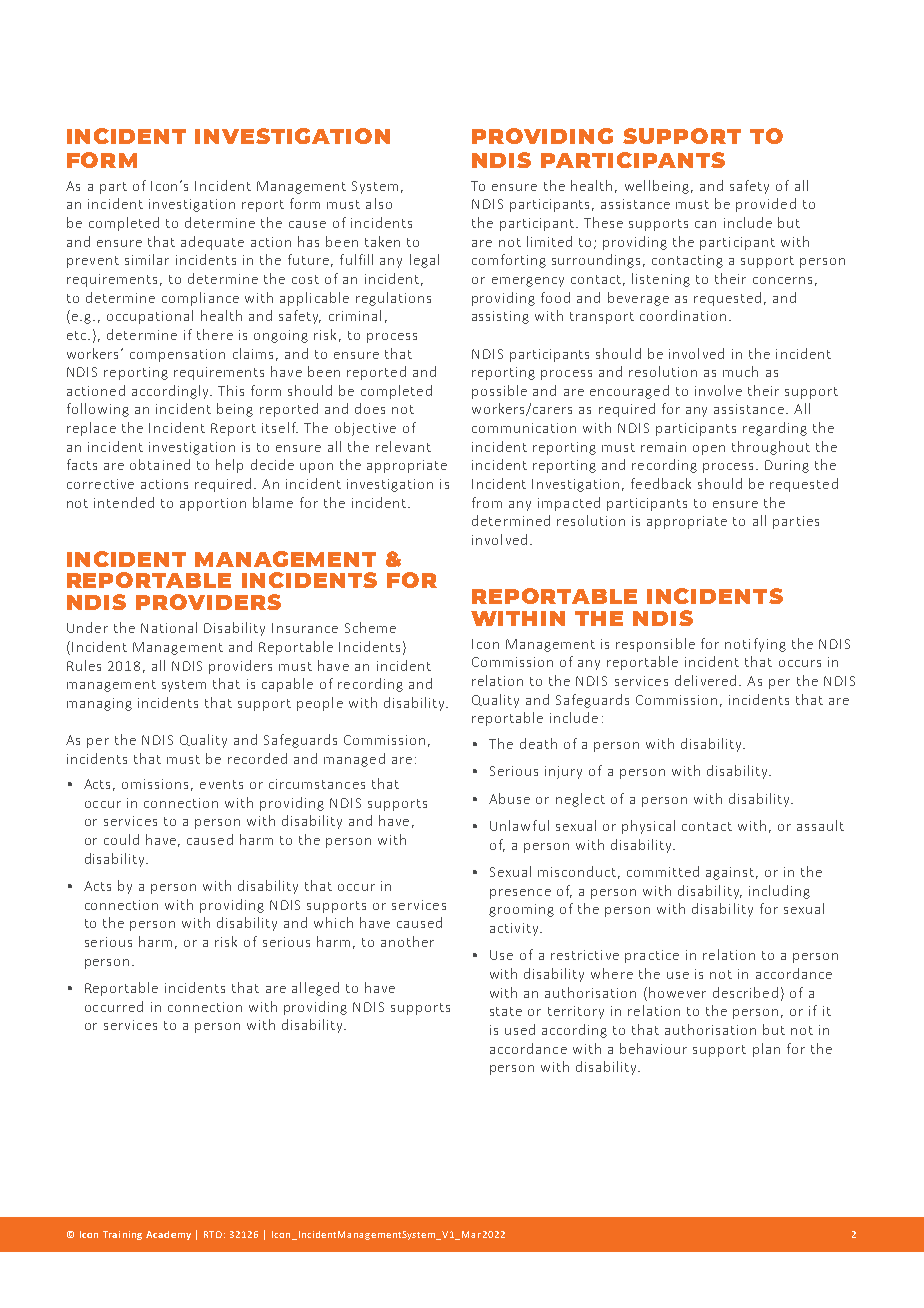 This document has height=1308, width=924. I want to click on similar, so click(147, 259).
